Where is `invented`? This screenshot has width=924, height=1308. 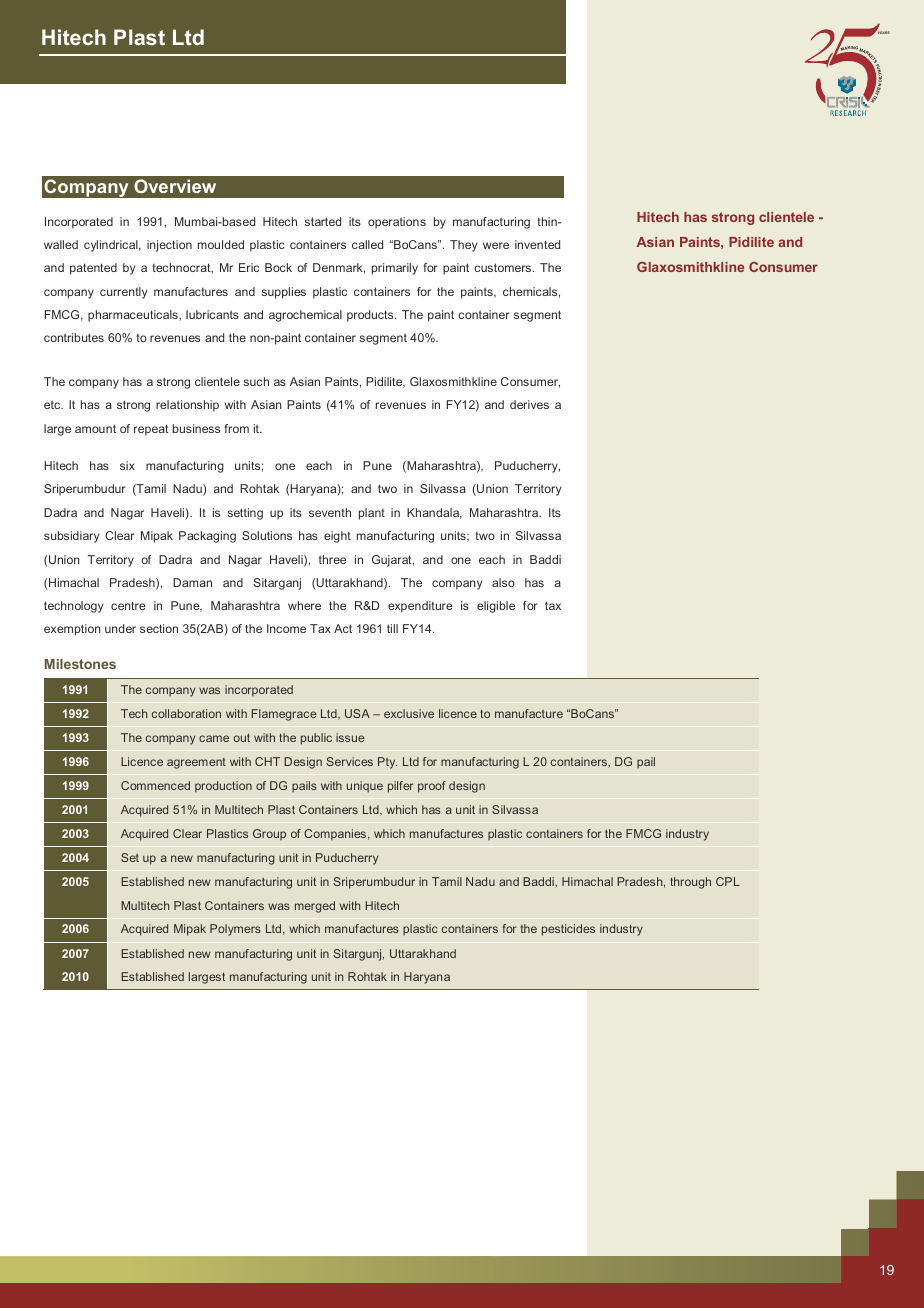
invented is located at coordinates (537, 244).
